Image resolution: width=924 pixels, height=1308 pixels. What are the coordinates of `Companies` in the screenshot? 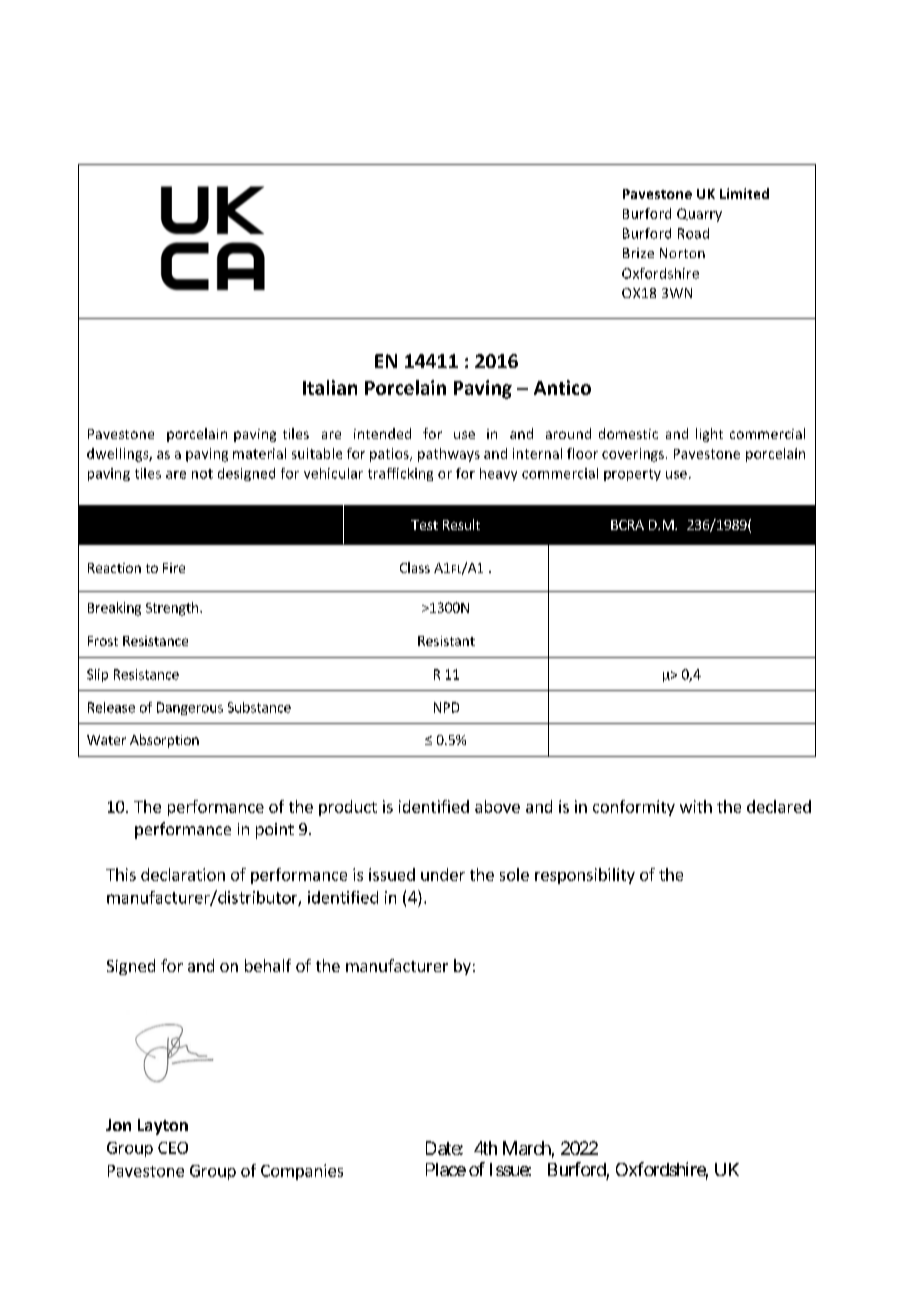 It's located at (302, 1172).
